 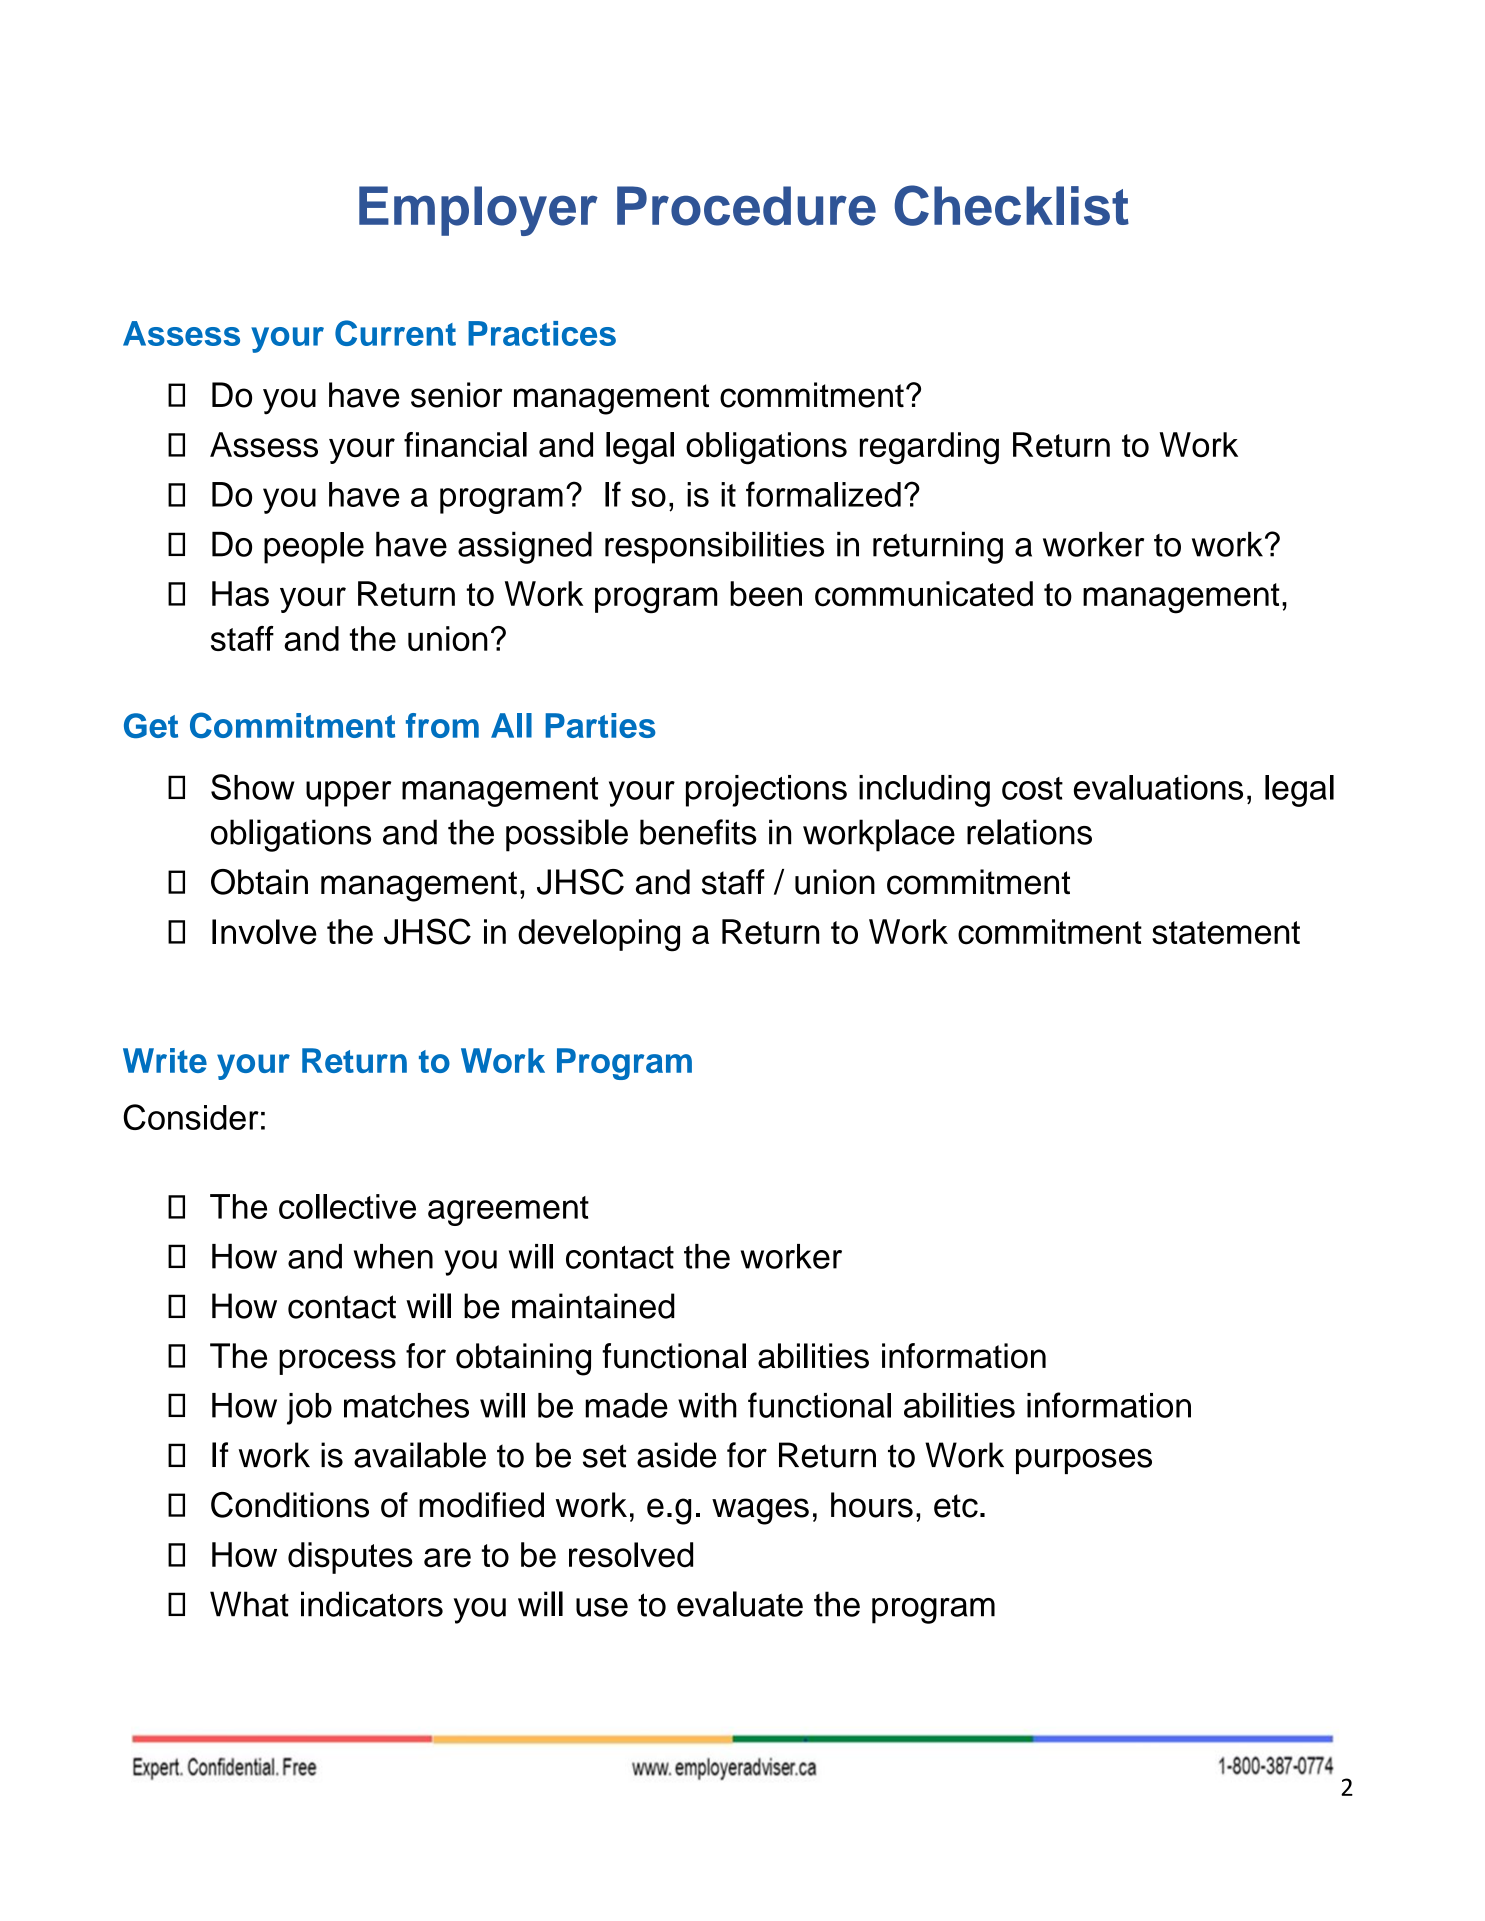 What do you see at coordinates (714, 548) in the page?
I see `responsibilities` at bounding box center [714, 548].
